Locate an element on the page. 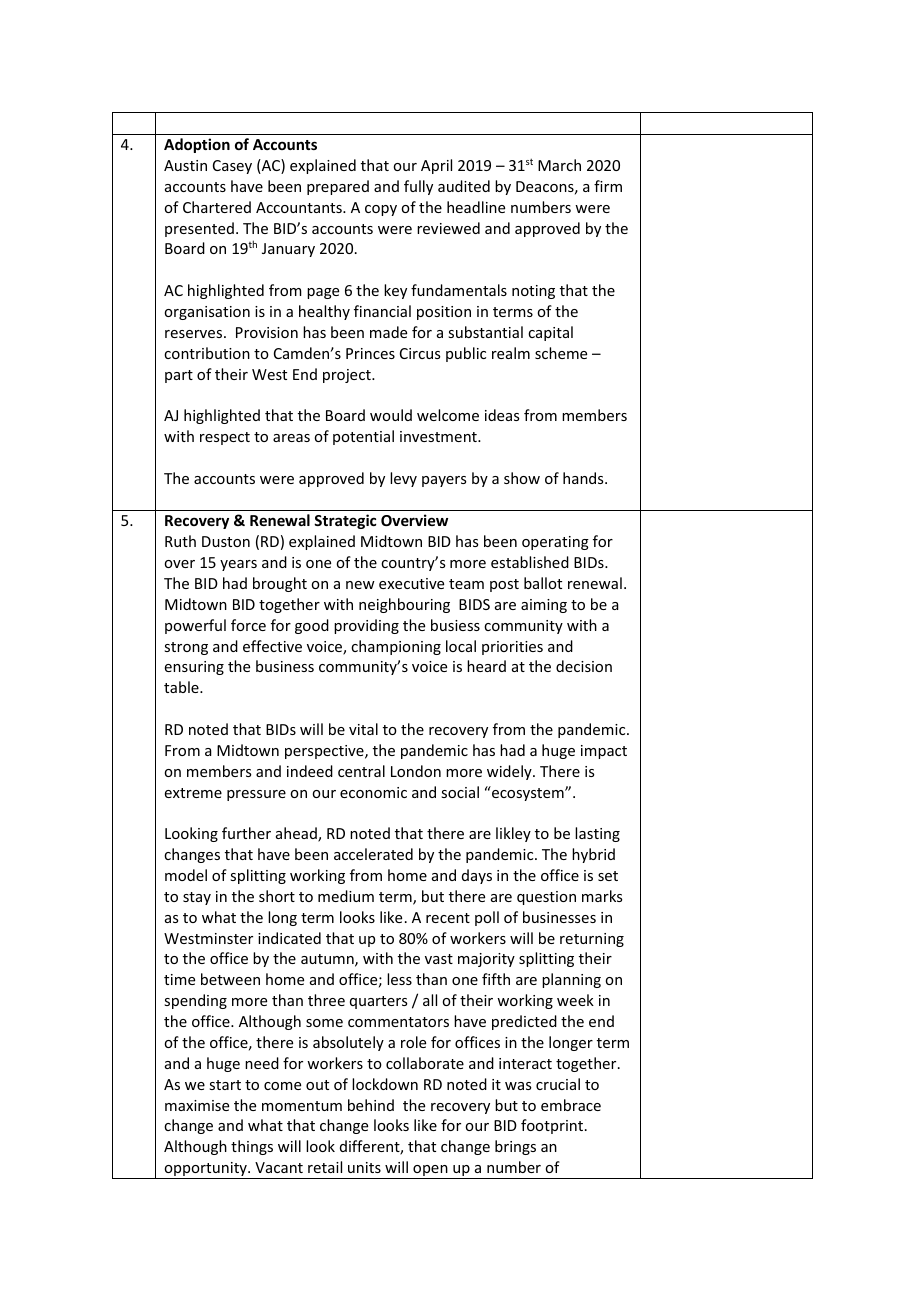 This image has height=1308, width=924. March is located at coordinates (559, 165).
